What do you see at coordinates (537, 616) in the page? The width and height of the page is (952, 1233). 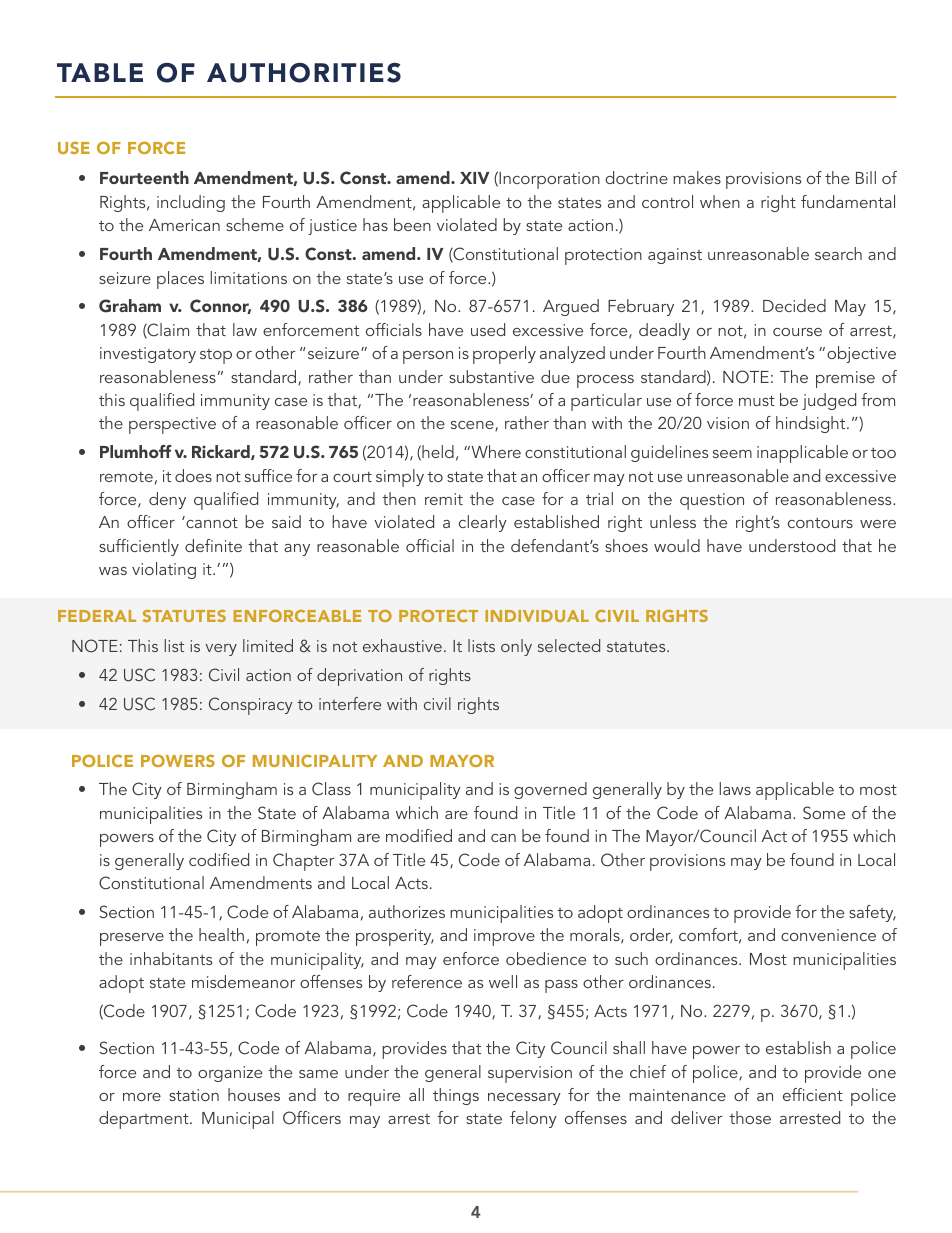 I see `INDIVIDUAL` at bounding box center [537, 616].
